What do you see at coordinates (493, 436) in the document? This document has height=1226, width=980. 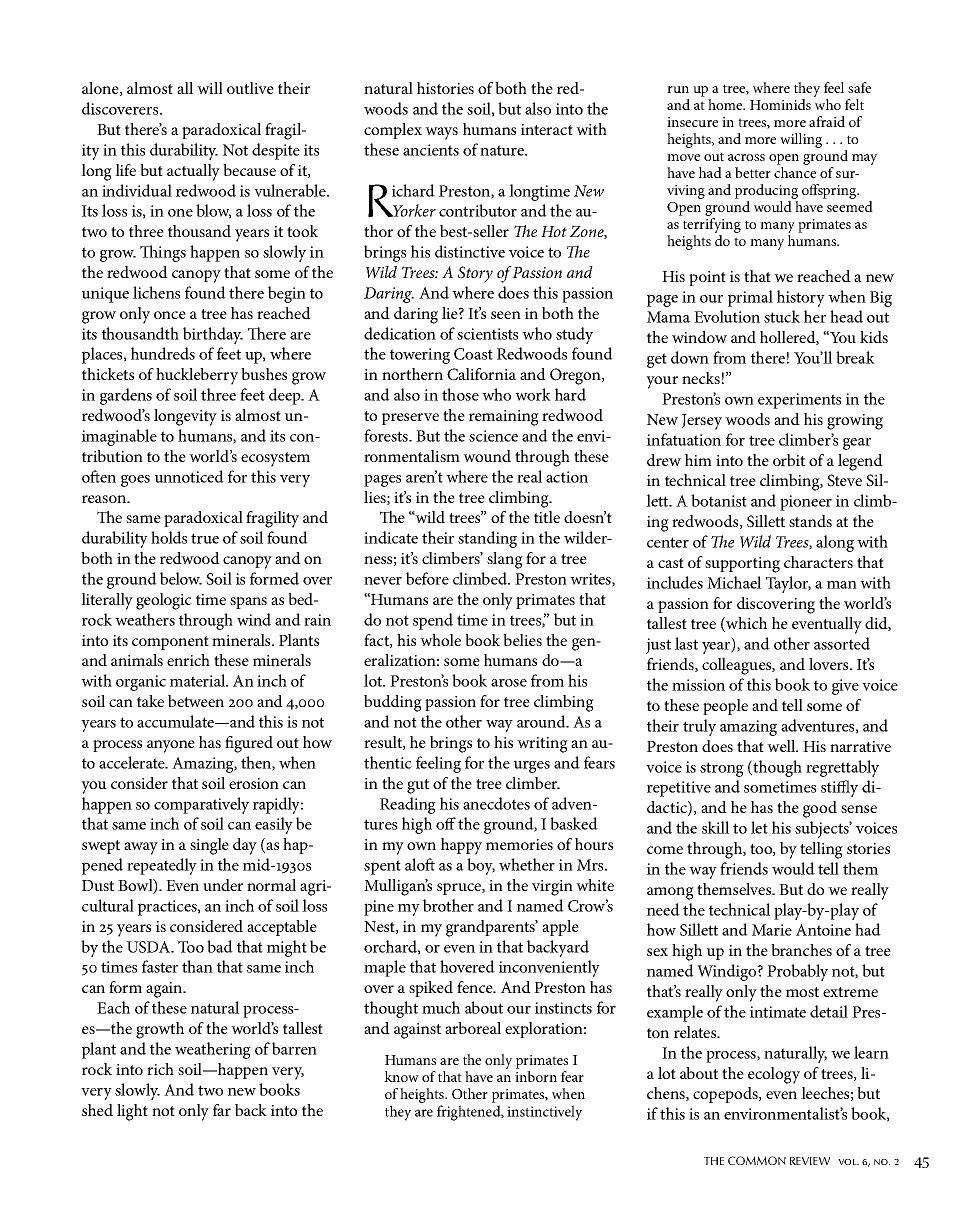 I see `science` at bounding box center [493, 436].
